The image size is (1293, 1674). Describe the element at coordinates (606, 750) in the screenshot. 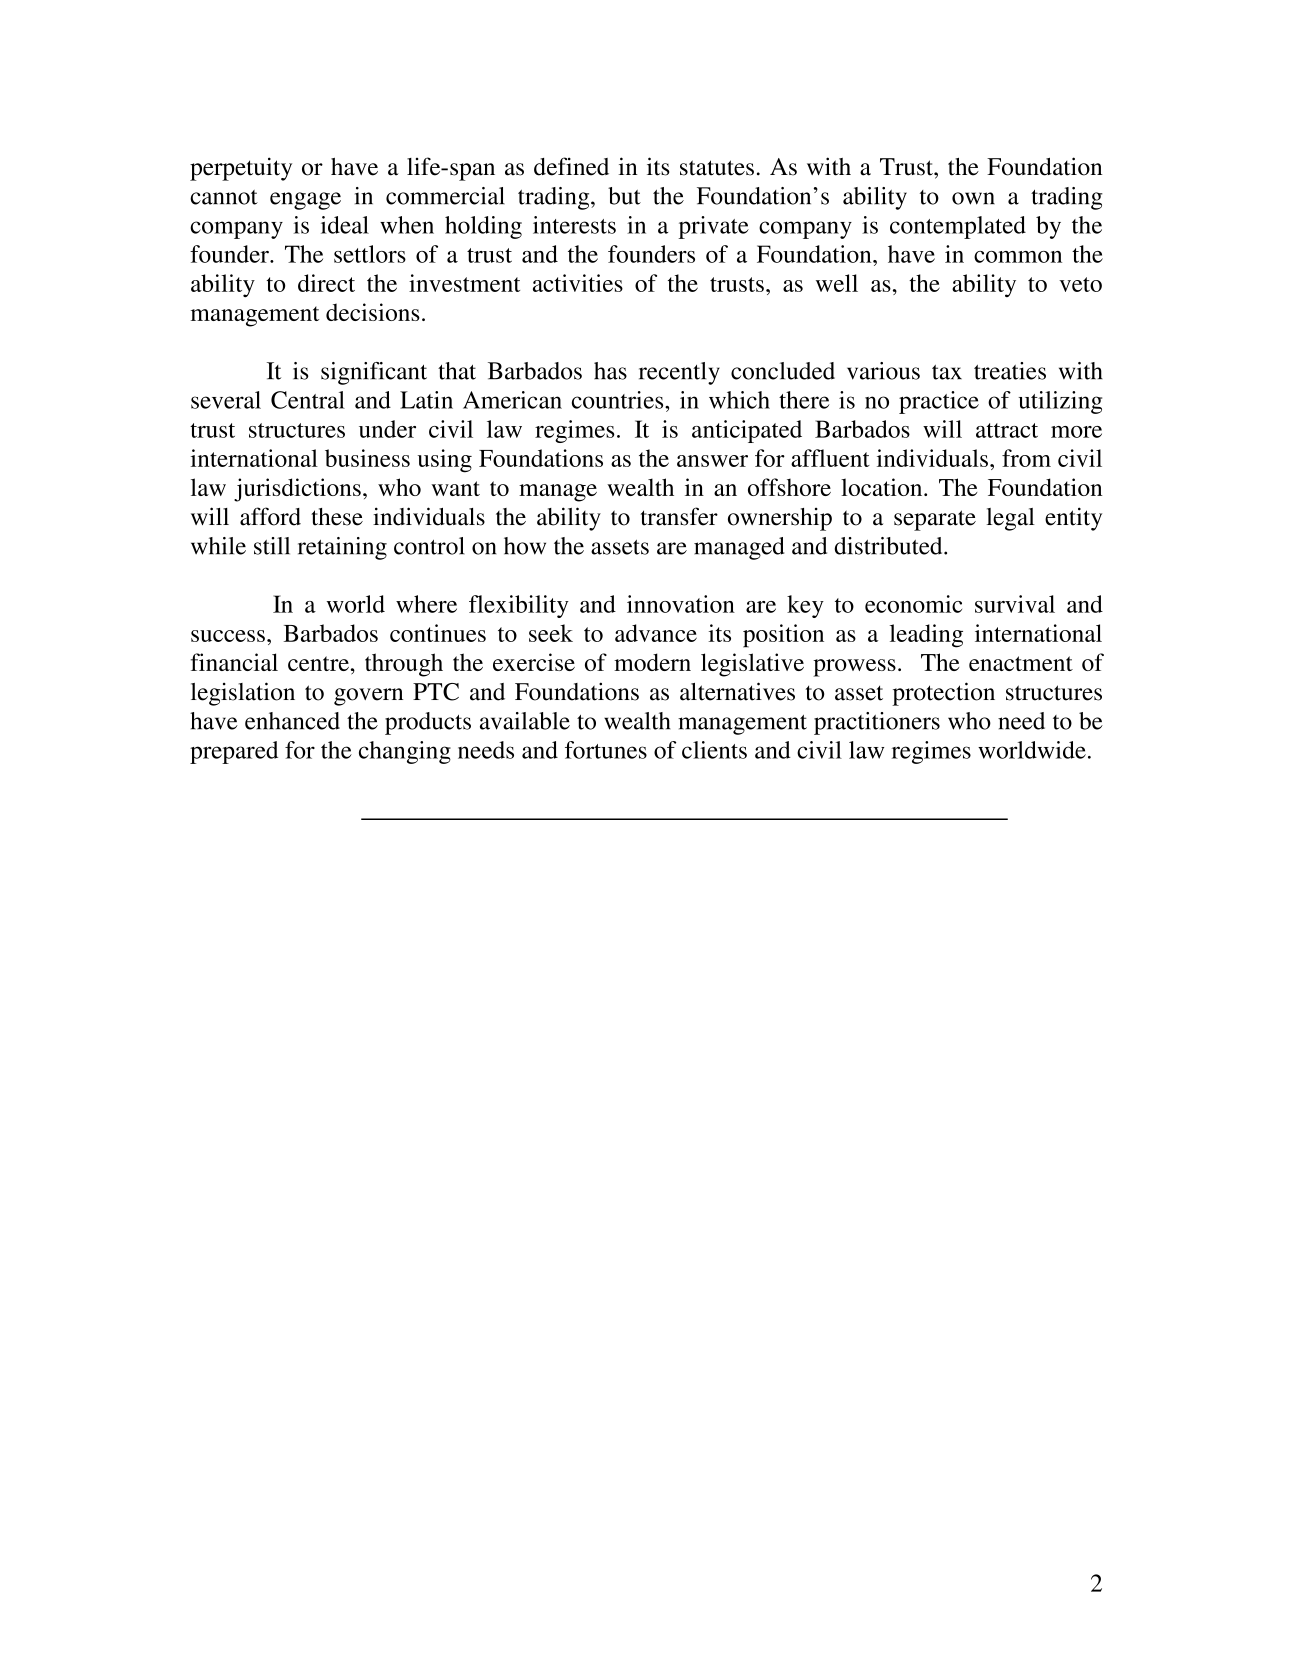

I see `fortunes` at that location.
